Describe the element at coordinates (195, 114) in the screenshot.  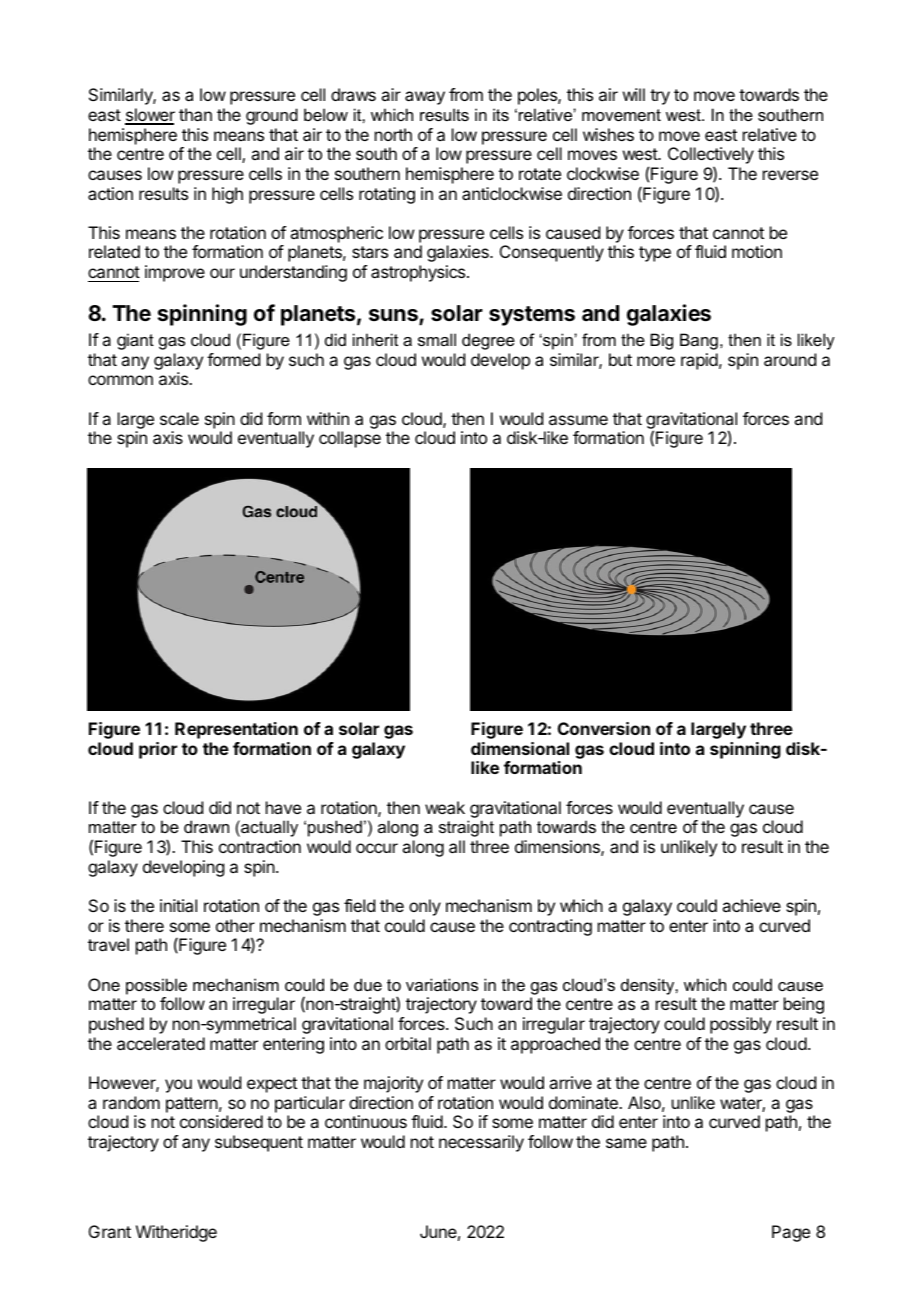
I see `than` at that location.
